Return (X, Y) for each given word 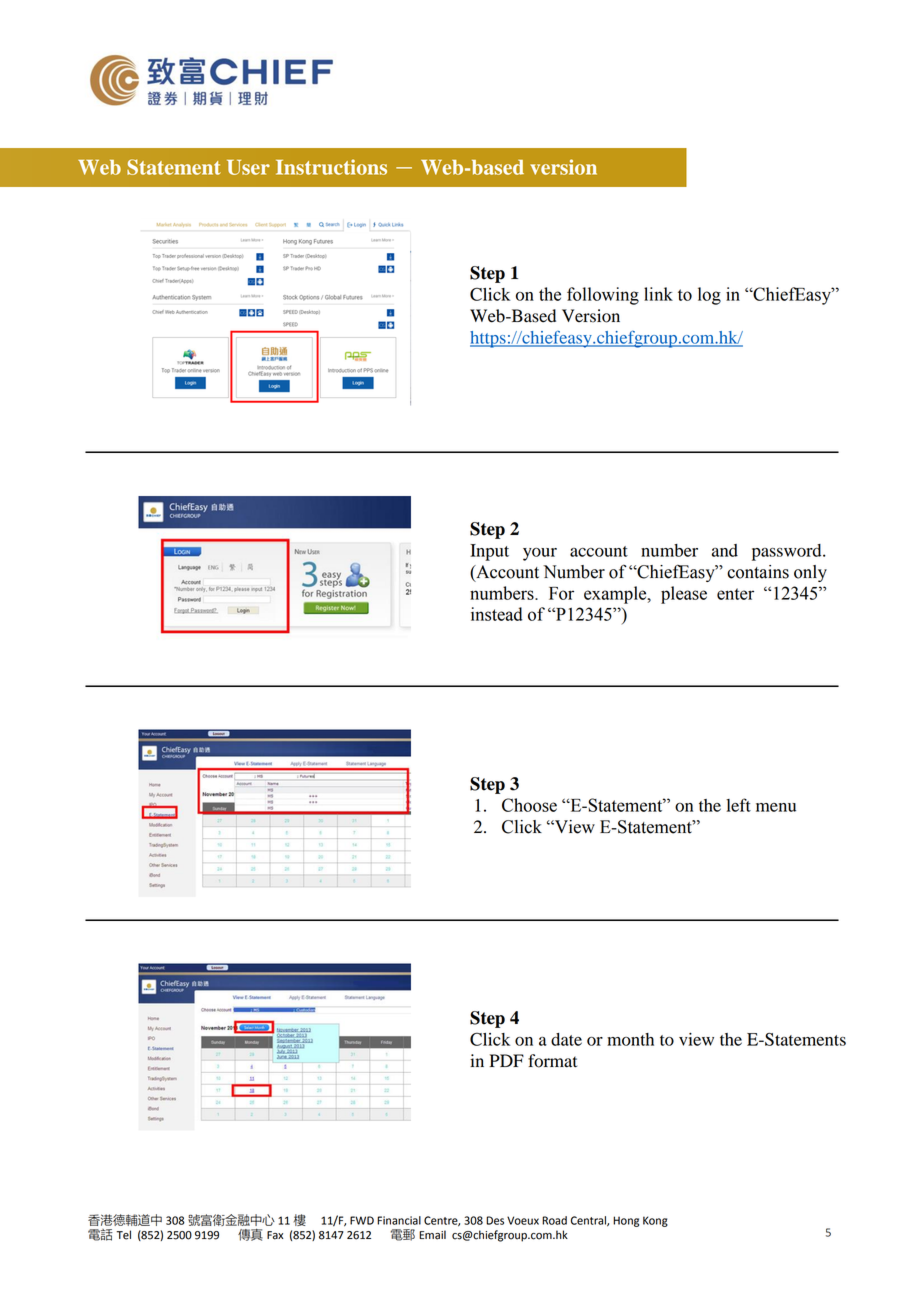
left (738, 805)
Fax (275, 1235)
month (630, 1039)
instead (496, 614)
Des (495, 1220)
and (725, 550)
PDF (506, 1060)
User (248, 167)
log (709, 296)
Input (489, 552)
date (566, 1039)
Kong (655, 1221)
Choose (529, 805)
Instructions (331, 167)
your (540, 554)
